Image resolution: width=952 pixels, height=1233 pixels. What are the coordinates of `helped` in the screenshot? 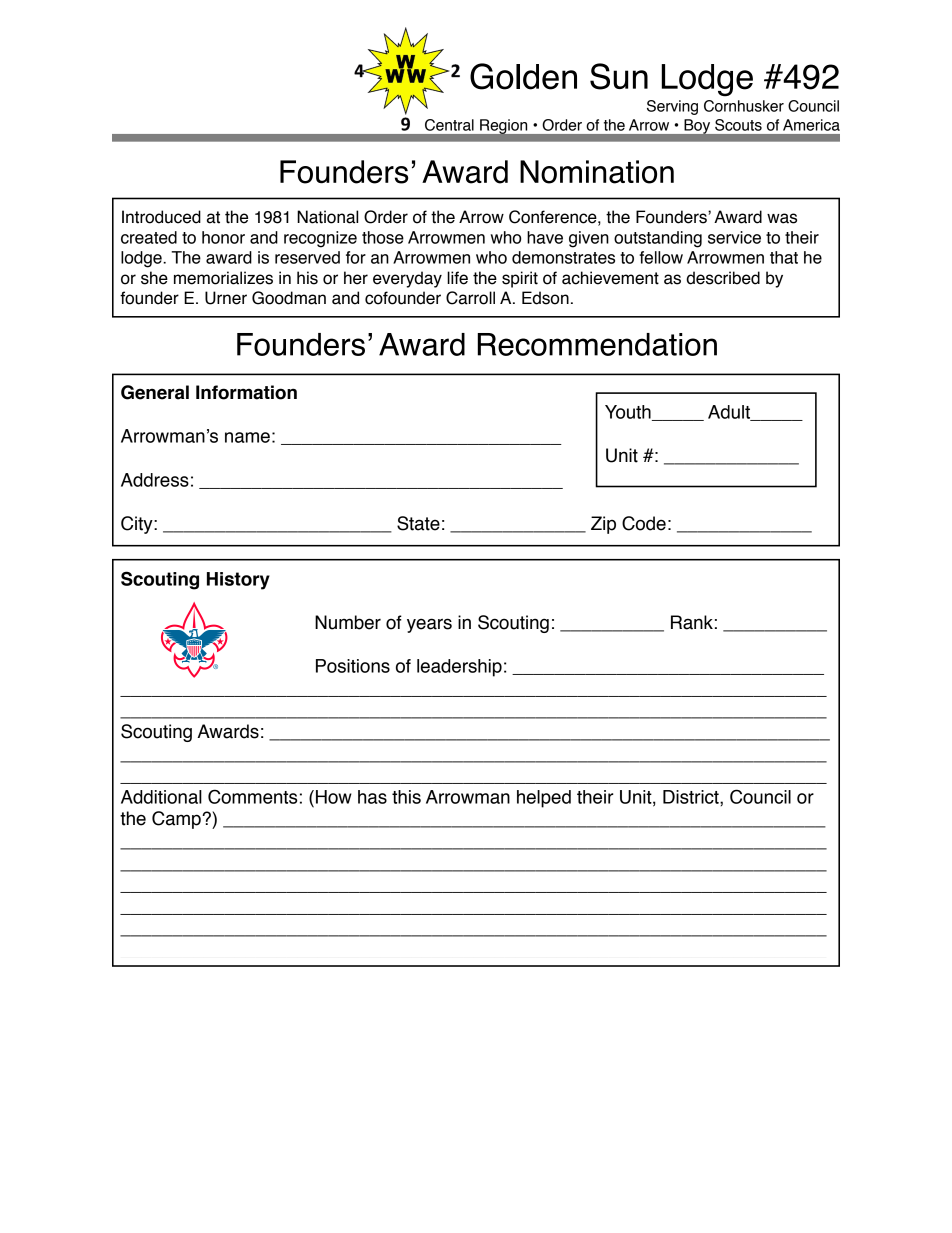 It's located at (544, 799).
